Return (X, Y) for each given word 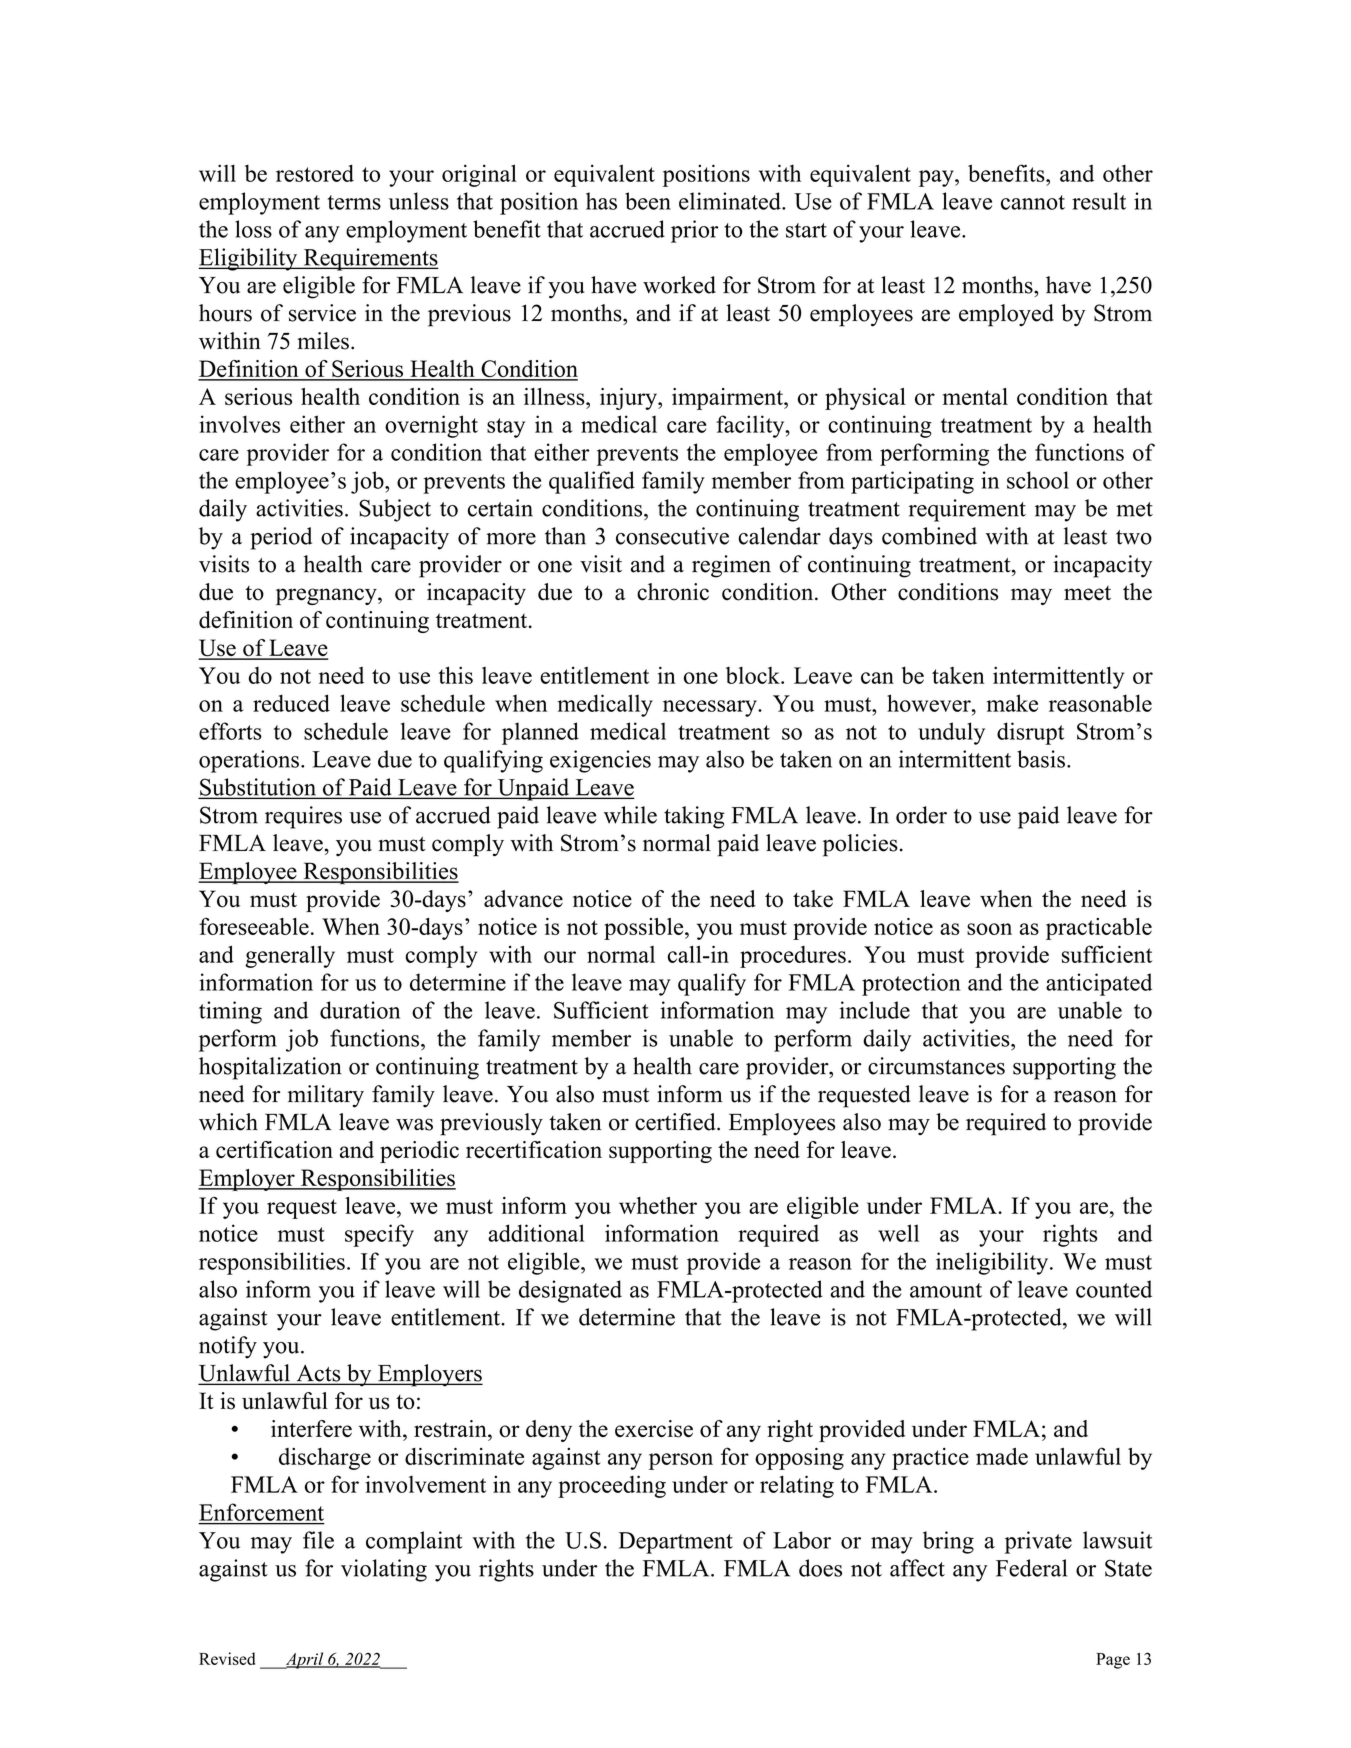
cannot (1033, 202)
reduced (291, 703)
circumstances (936, 1066)
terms (354, 202)
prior (694, 231)
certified (676, 1122)
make (1012, 703)
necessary (711, 708)
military (326, 1096)
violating (384, 1570)
